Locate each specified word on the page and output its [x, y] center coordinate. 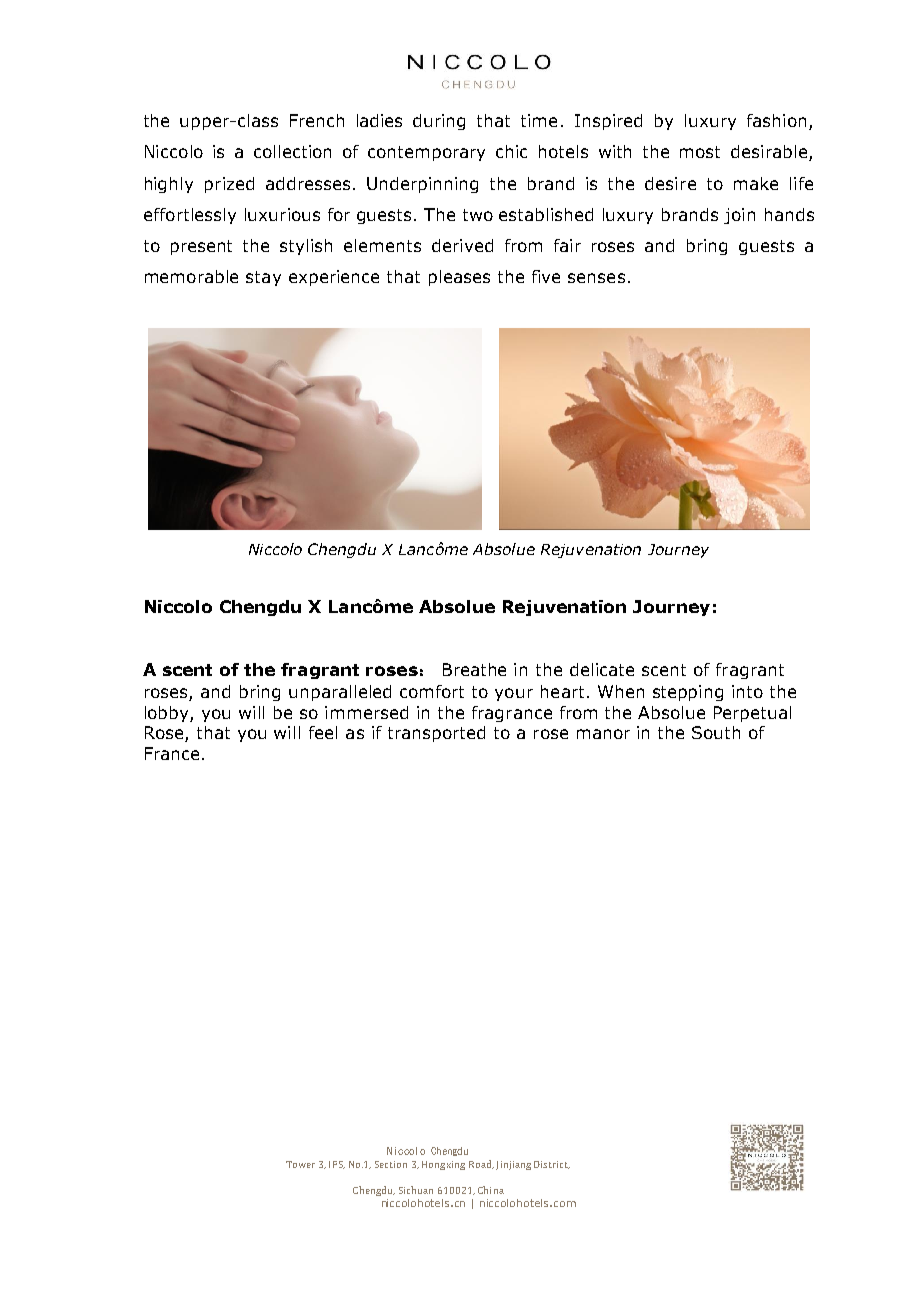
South [716, 732]
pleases [459, 278]
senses [596, 278]
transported [436, 734]
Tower [300, 1164]
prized [229, 185]
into [747, 691]
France [172, 753]
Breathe [474, 669]
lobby [168, 714]
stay [263, 278]
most [700, 152]
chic [511, 151]
